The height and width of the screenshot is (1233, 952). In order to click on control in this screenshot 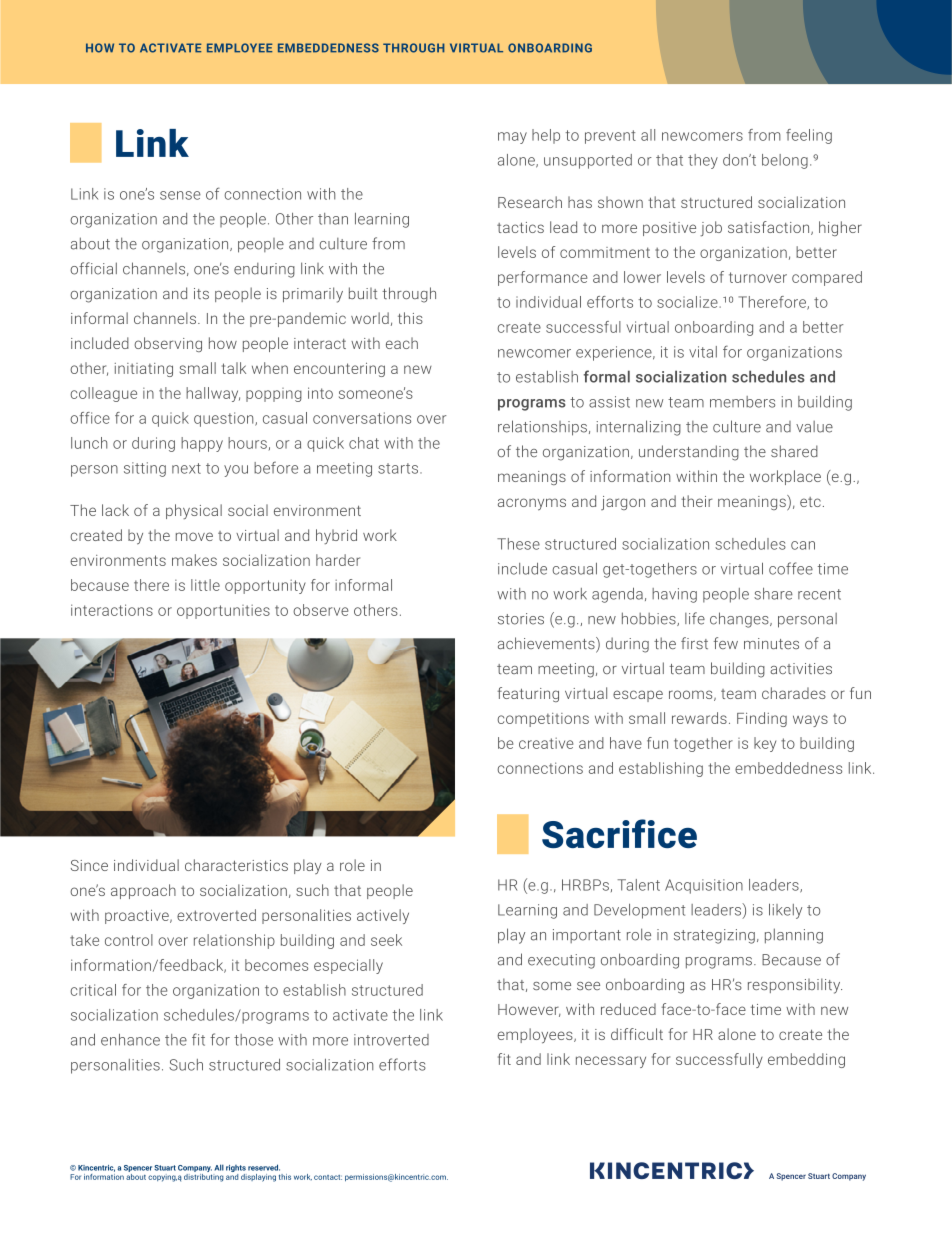, I will do `click(129, 940)`.
